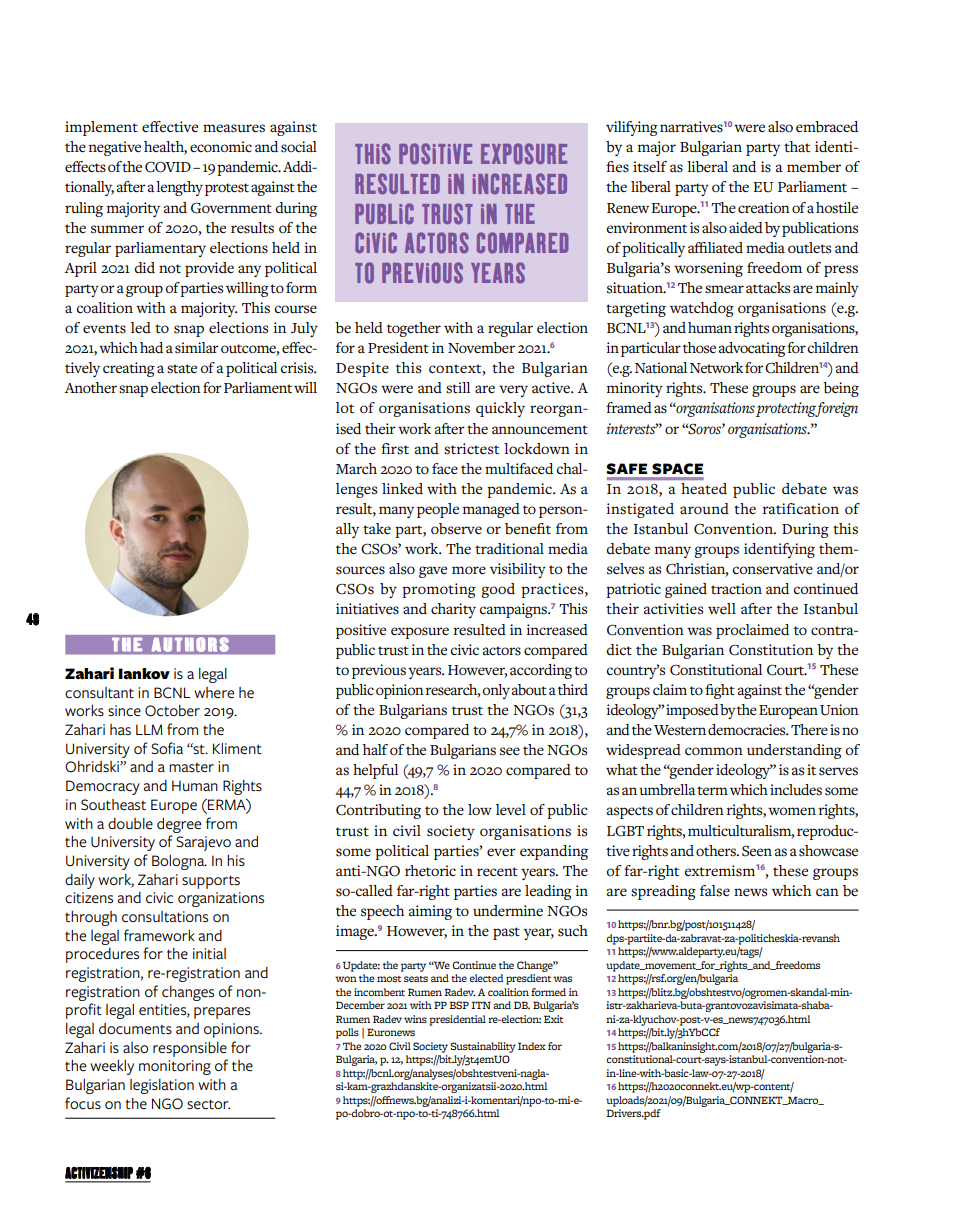 This image has width=980, height=1214. What do you see at coordinates (191, 768) in the image?
I see `master` at bounding box center [191, 768].
